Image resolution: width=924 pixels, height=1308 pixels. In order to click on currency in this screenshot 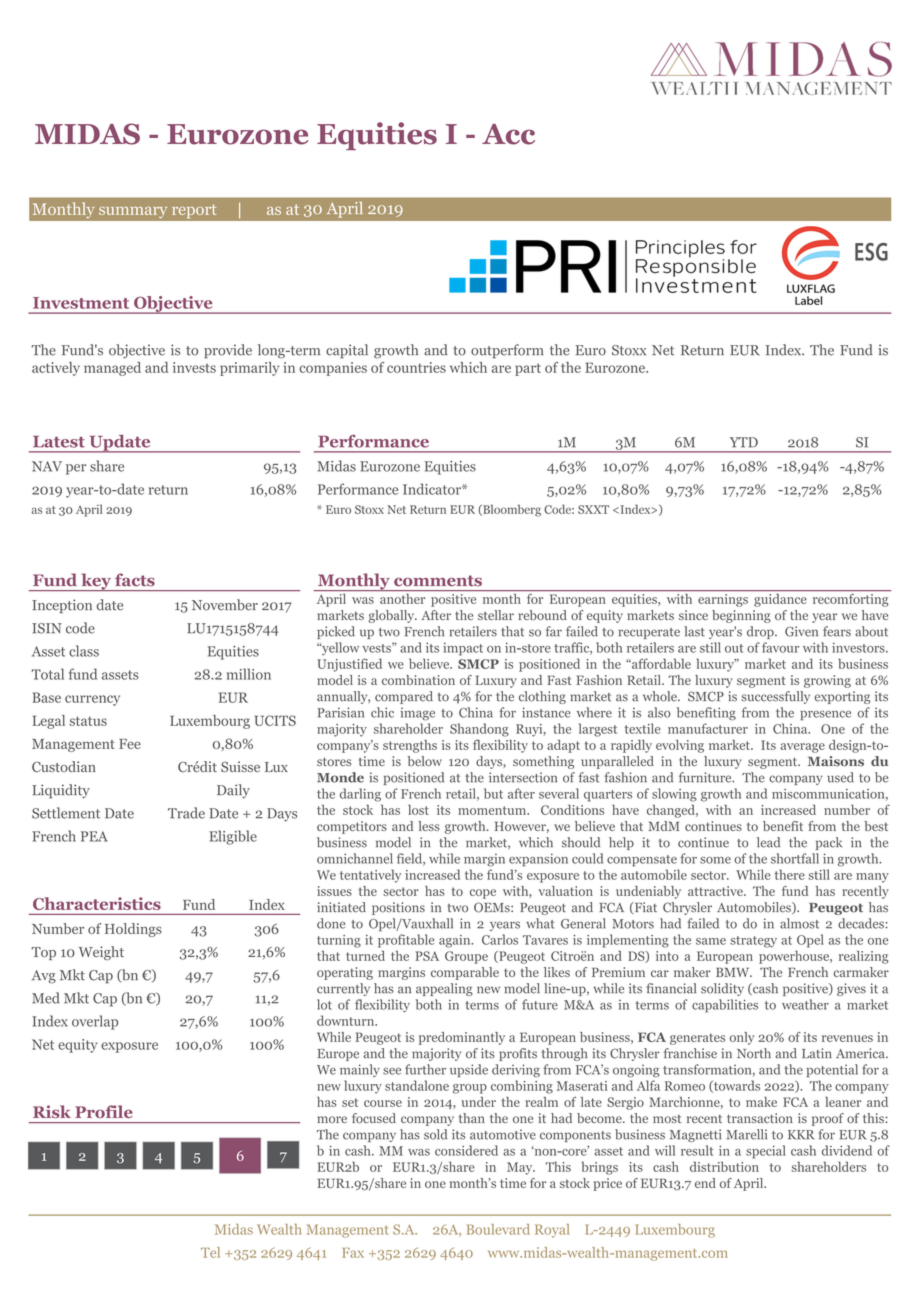, I will do `click(92, 700)`.
